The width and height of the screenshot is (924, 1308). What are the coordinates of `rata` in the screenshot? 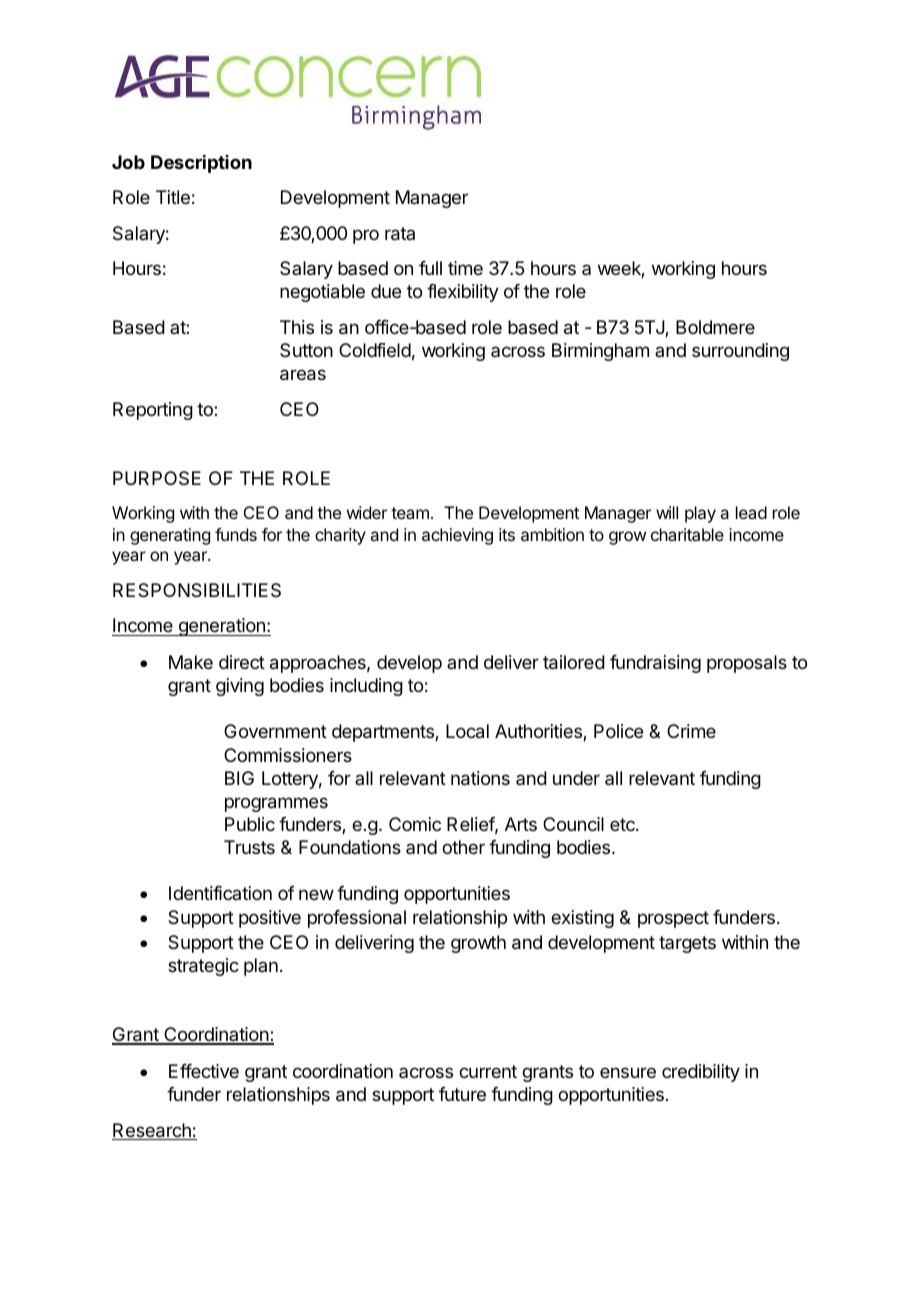 It's located at (400, 234).
